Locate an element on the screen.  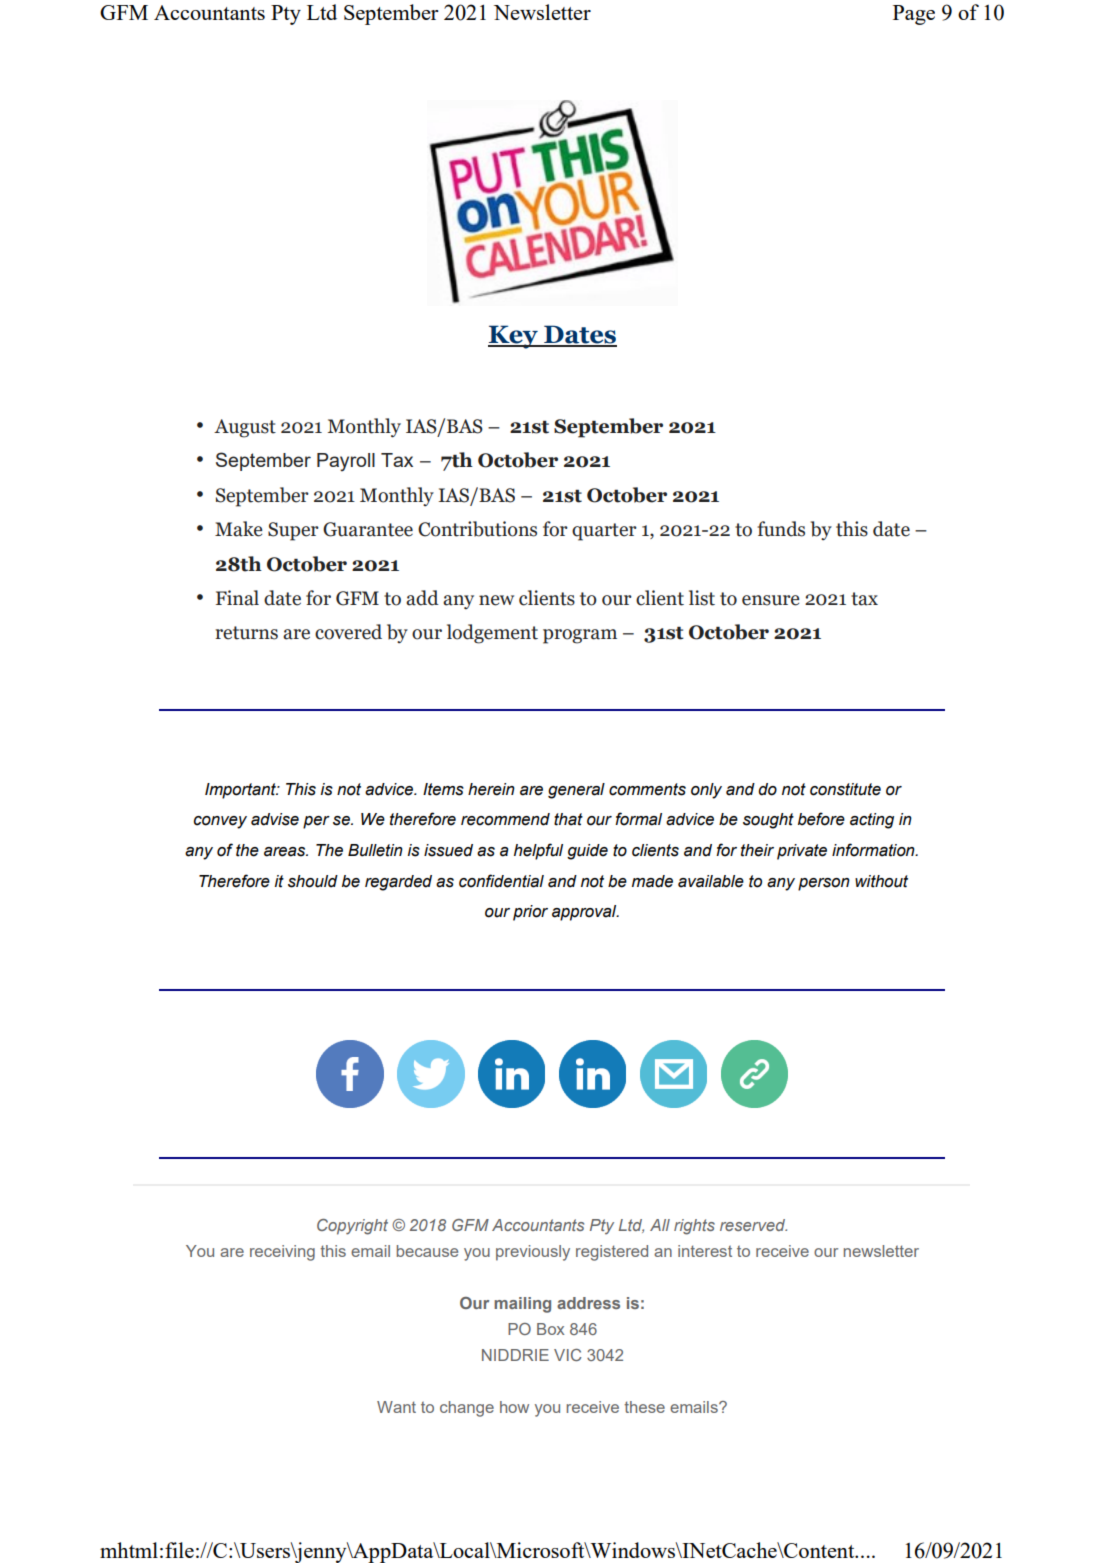
Want is located at coordinates (396, 1407).
